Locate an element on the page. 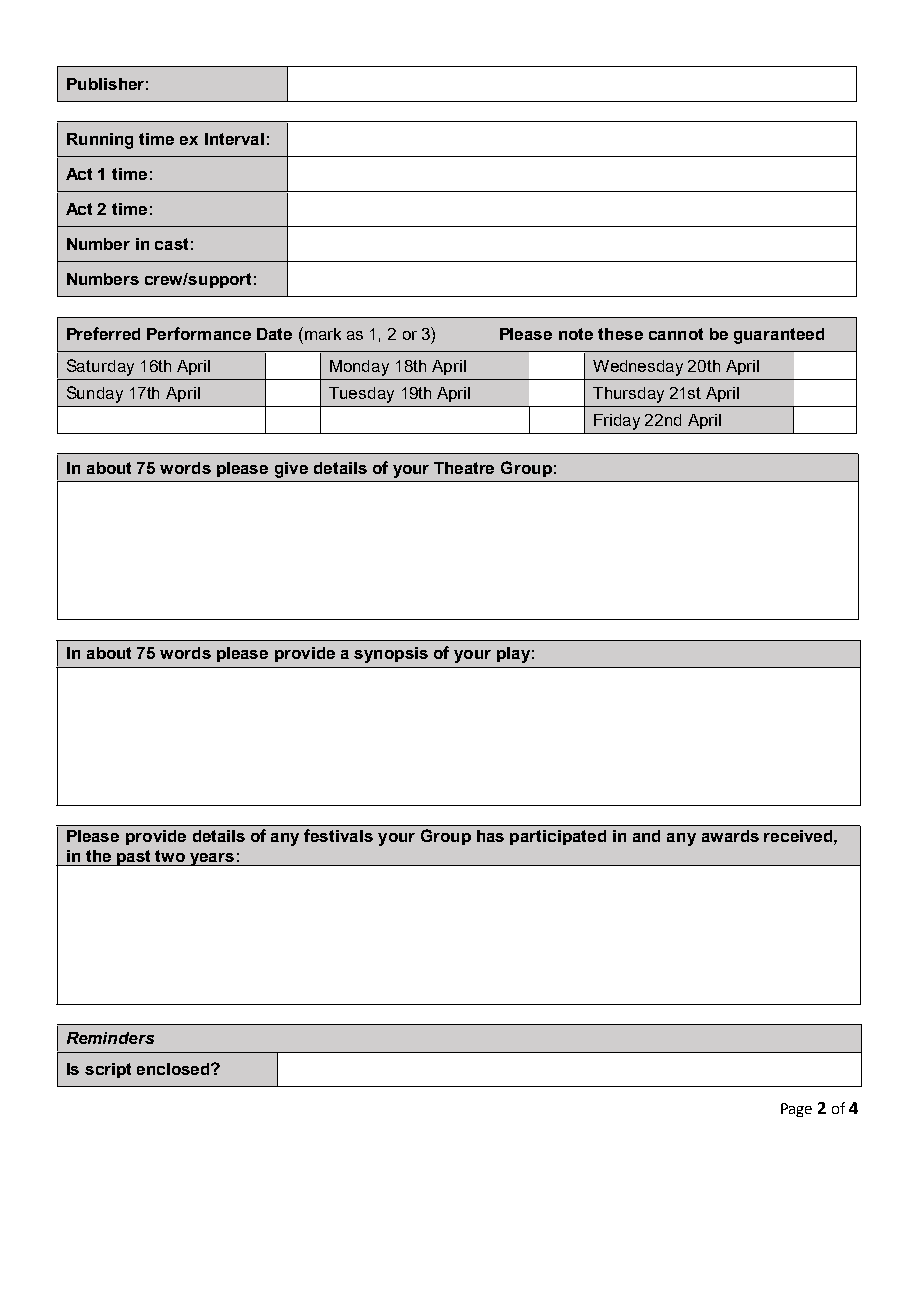  cannot is located at coordinates (676, 334).
